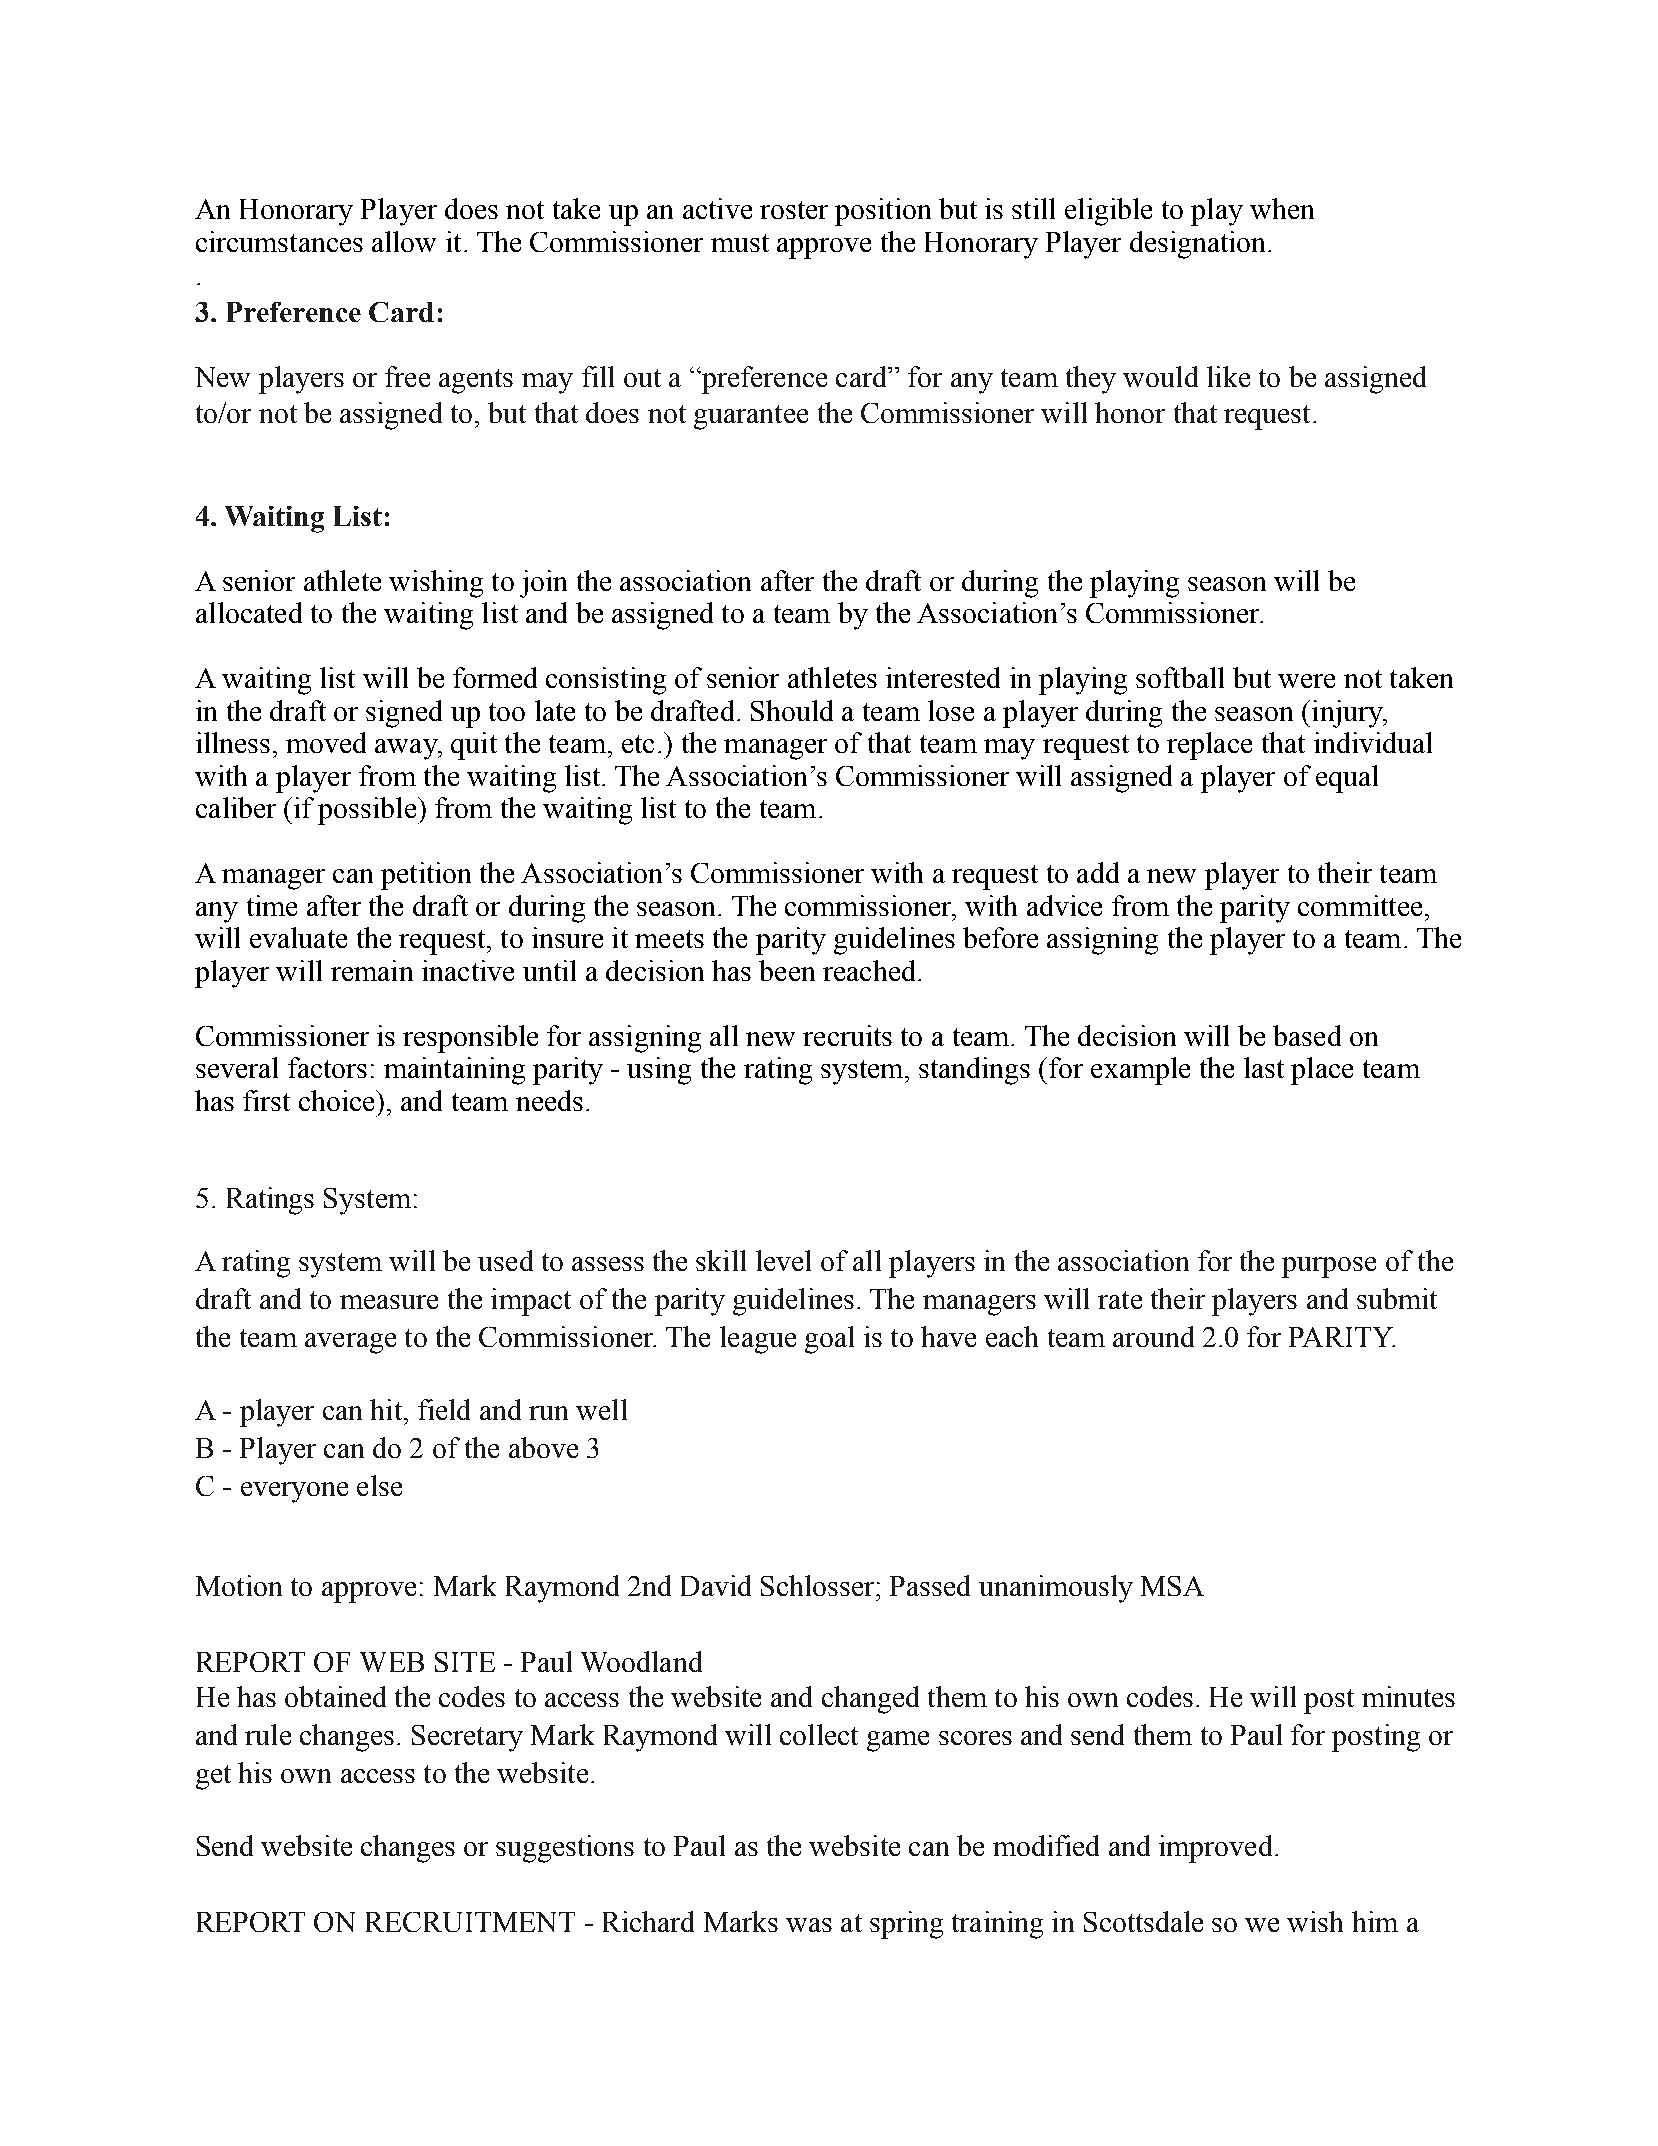 Image resolution: width=1658 pixels, height=2146 pixels. Describe the element at coordinates (847, 1035) in the page. I see `recruits` at that location.
